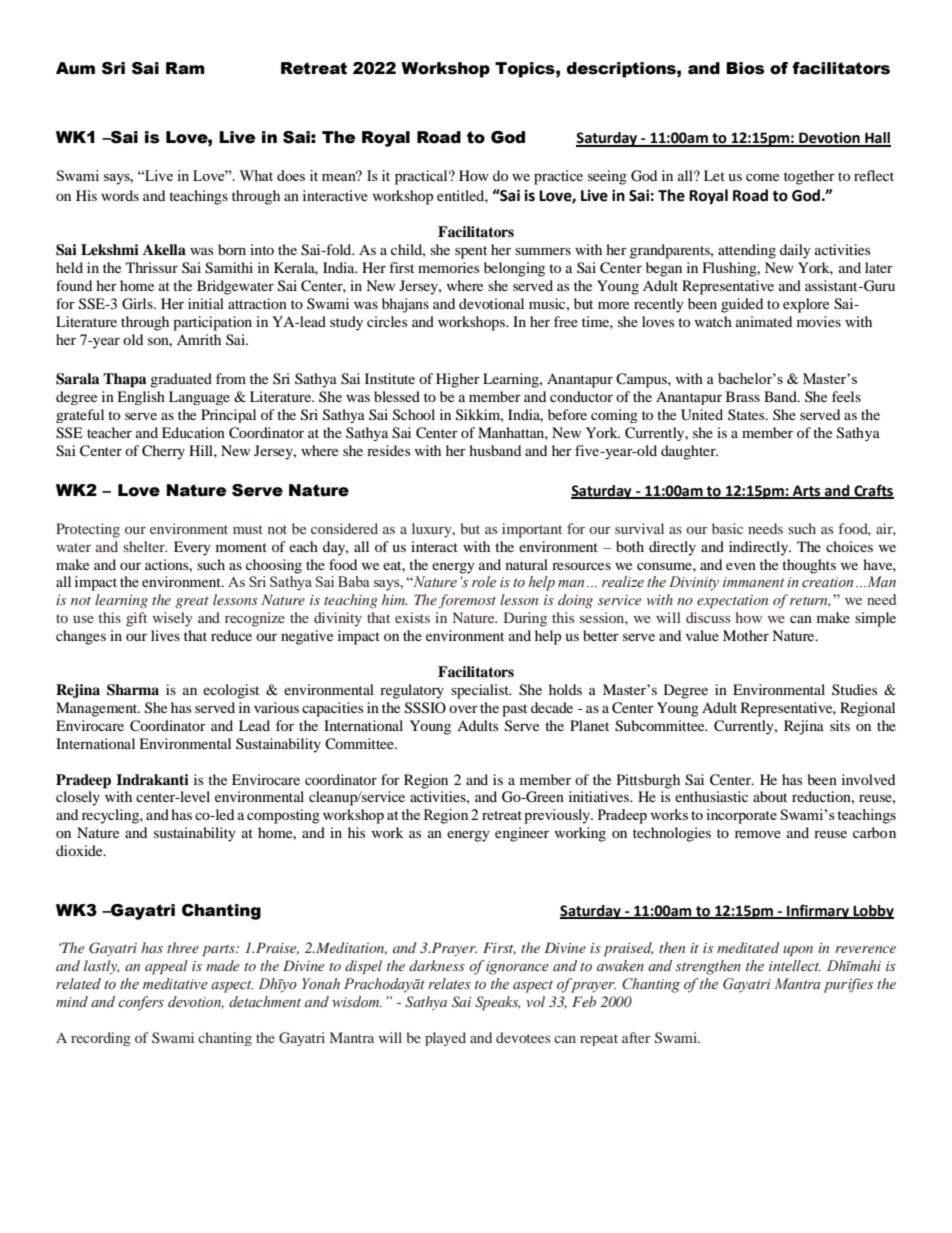 Image resolution: width=952 pixels, height=1233 pixels. What do you see at coordinates (484, 581) in the document?
I see `role` at bounding box center [484, 581].
